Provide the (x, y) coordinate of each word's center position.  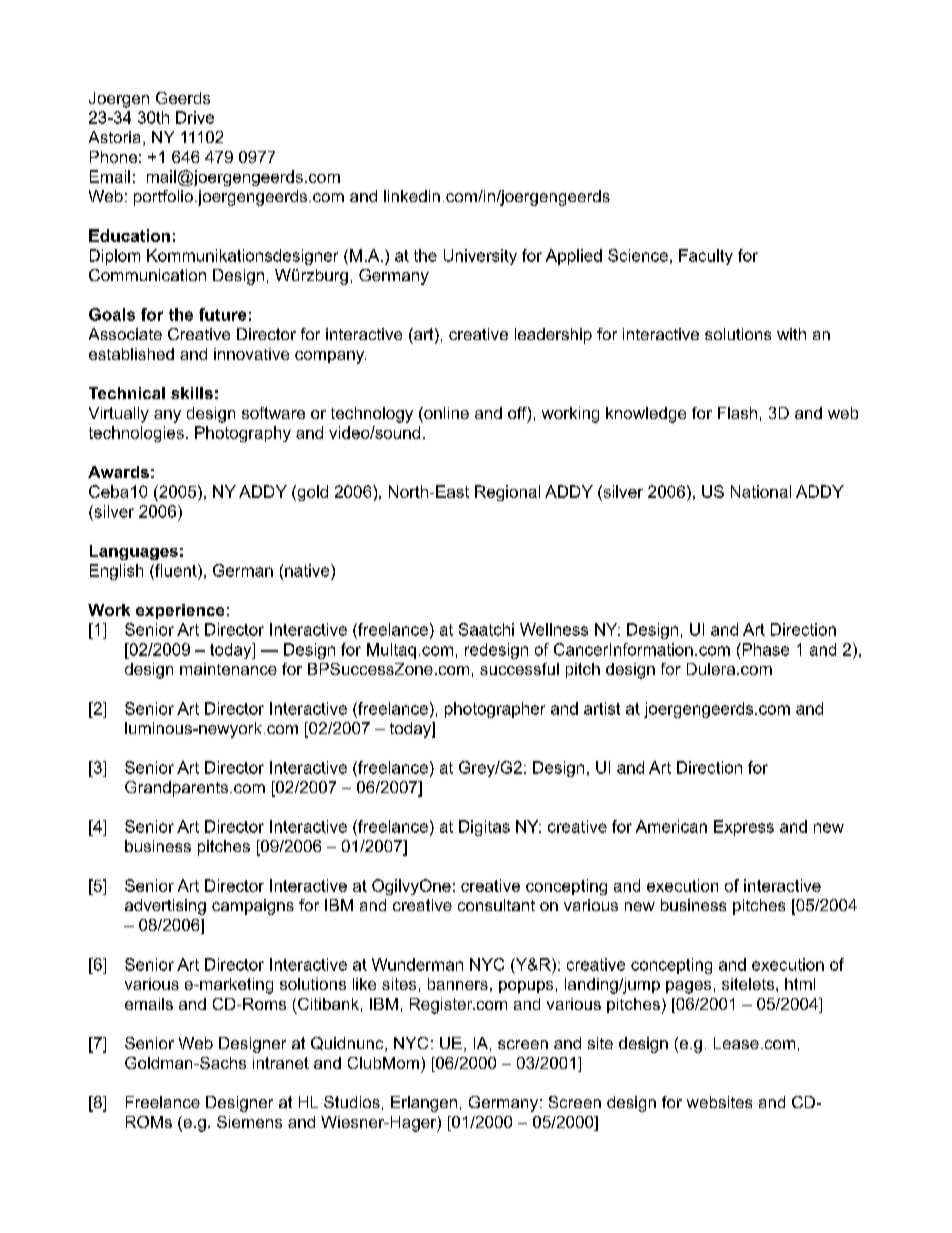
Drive (195, 117)
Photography (243, 434)
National (761, 491)
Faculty (706, 257)
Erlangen (424, 1104)
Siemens (249, 1122)
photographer (495, 710)
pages (688, 987)
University (480, 257)
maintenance (228, 669)
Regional (507, 493)
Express (744, 828)
